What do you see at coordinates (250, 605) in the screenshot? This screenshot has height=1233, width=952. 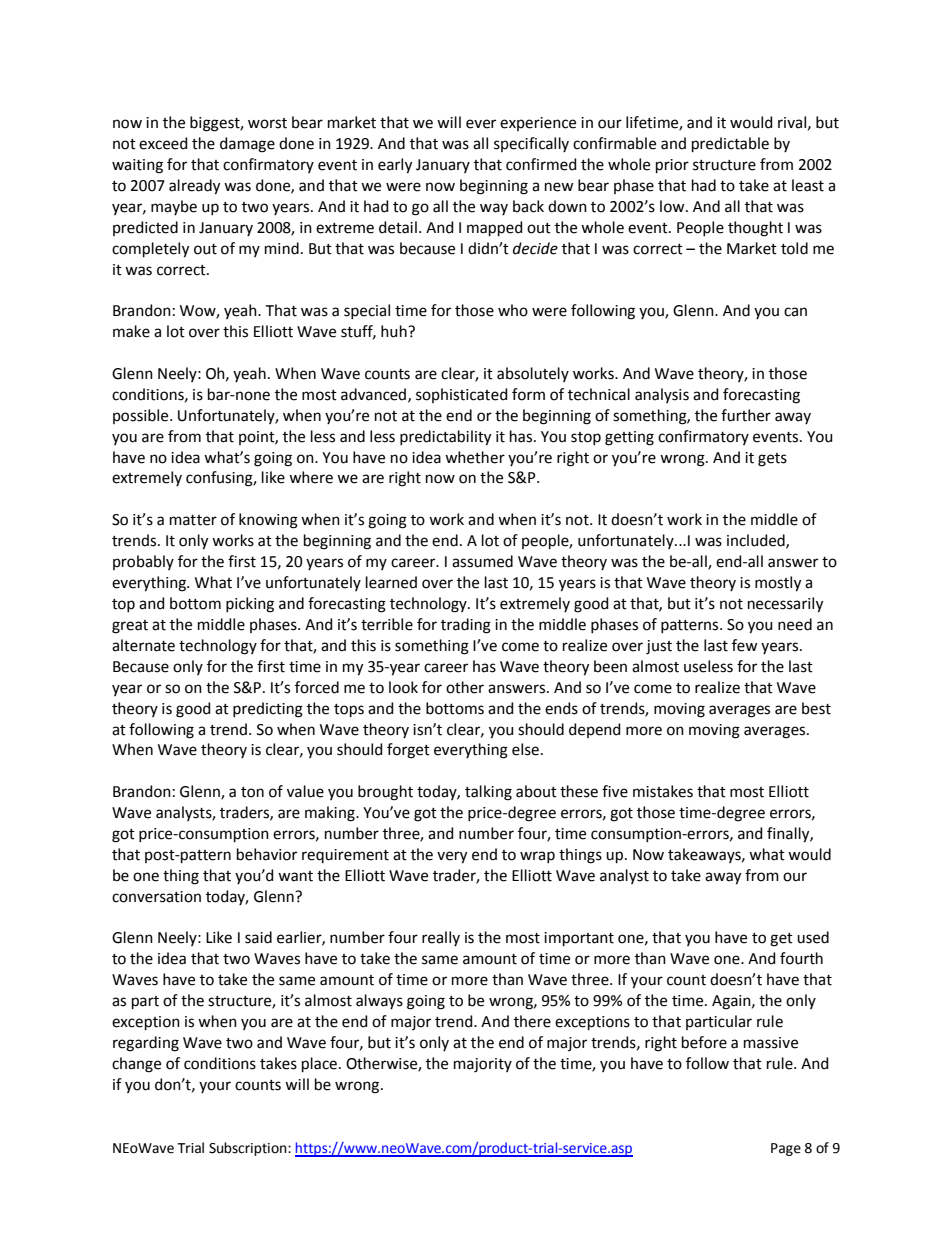 I see `picking` at bounding box center [250, 605].
